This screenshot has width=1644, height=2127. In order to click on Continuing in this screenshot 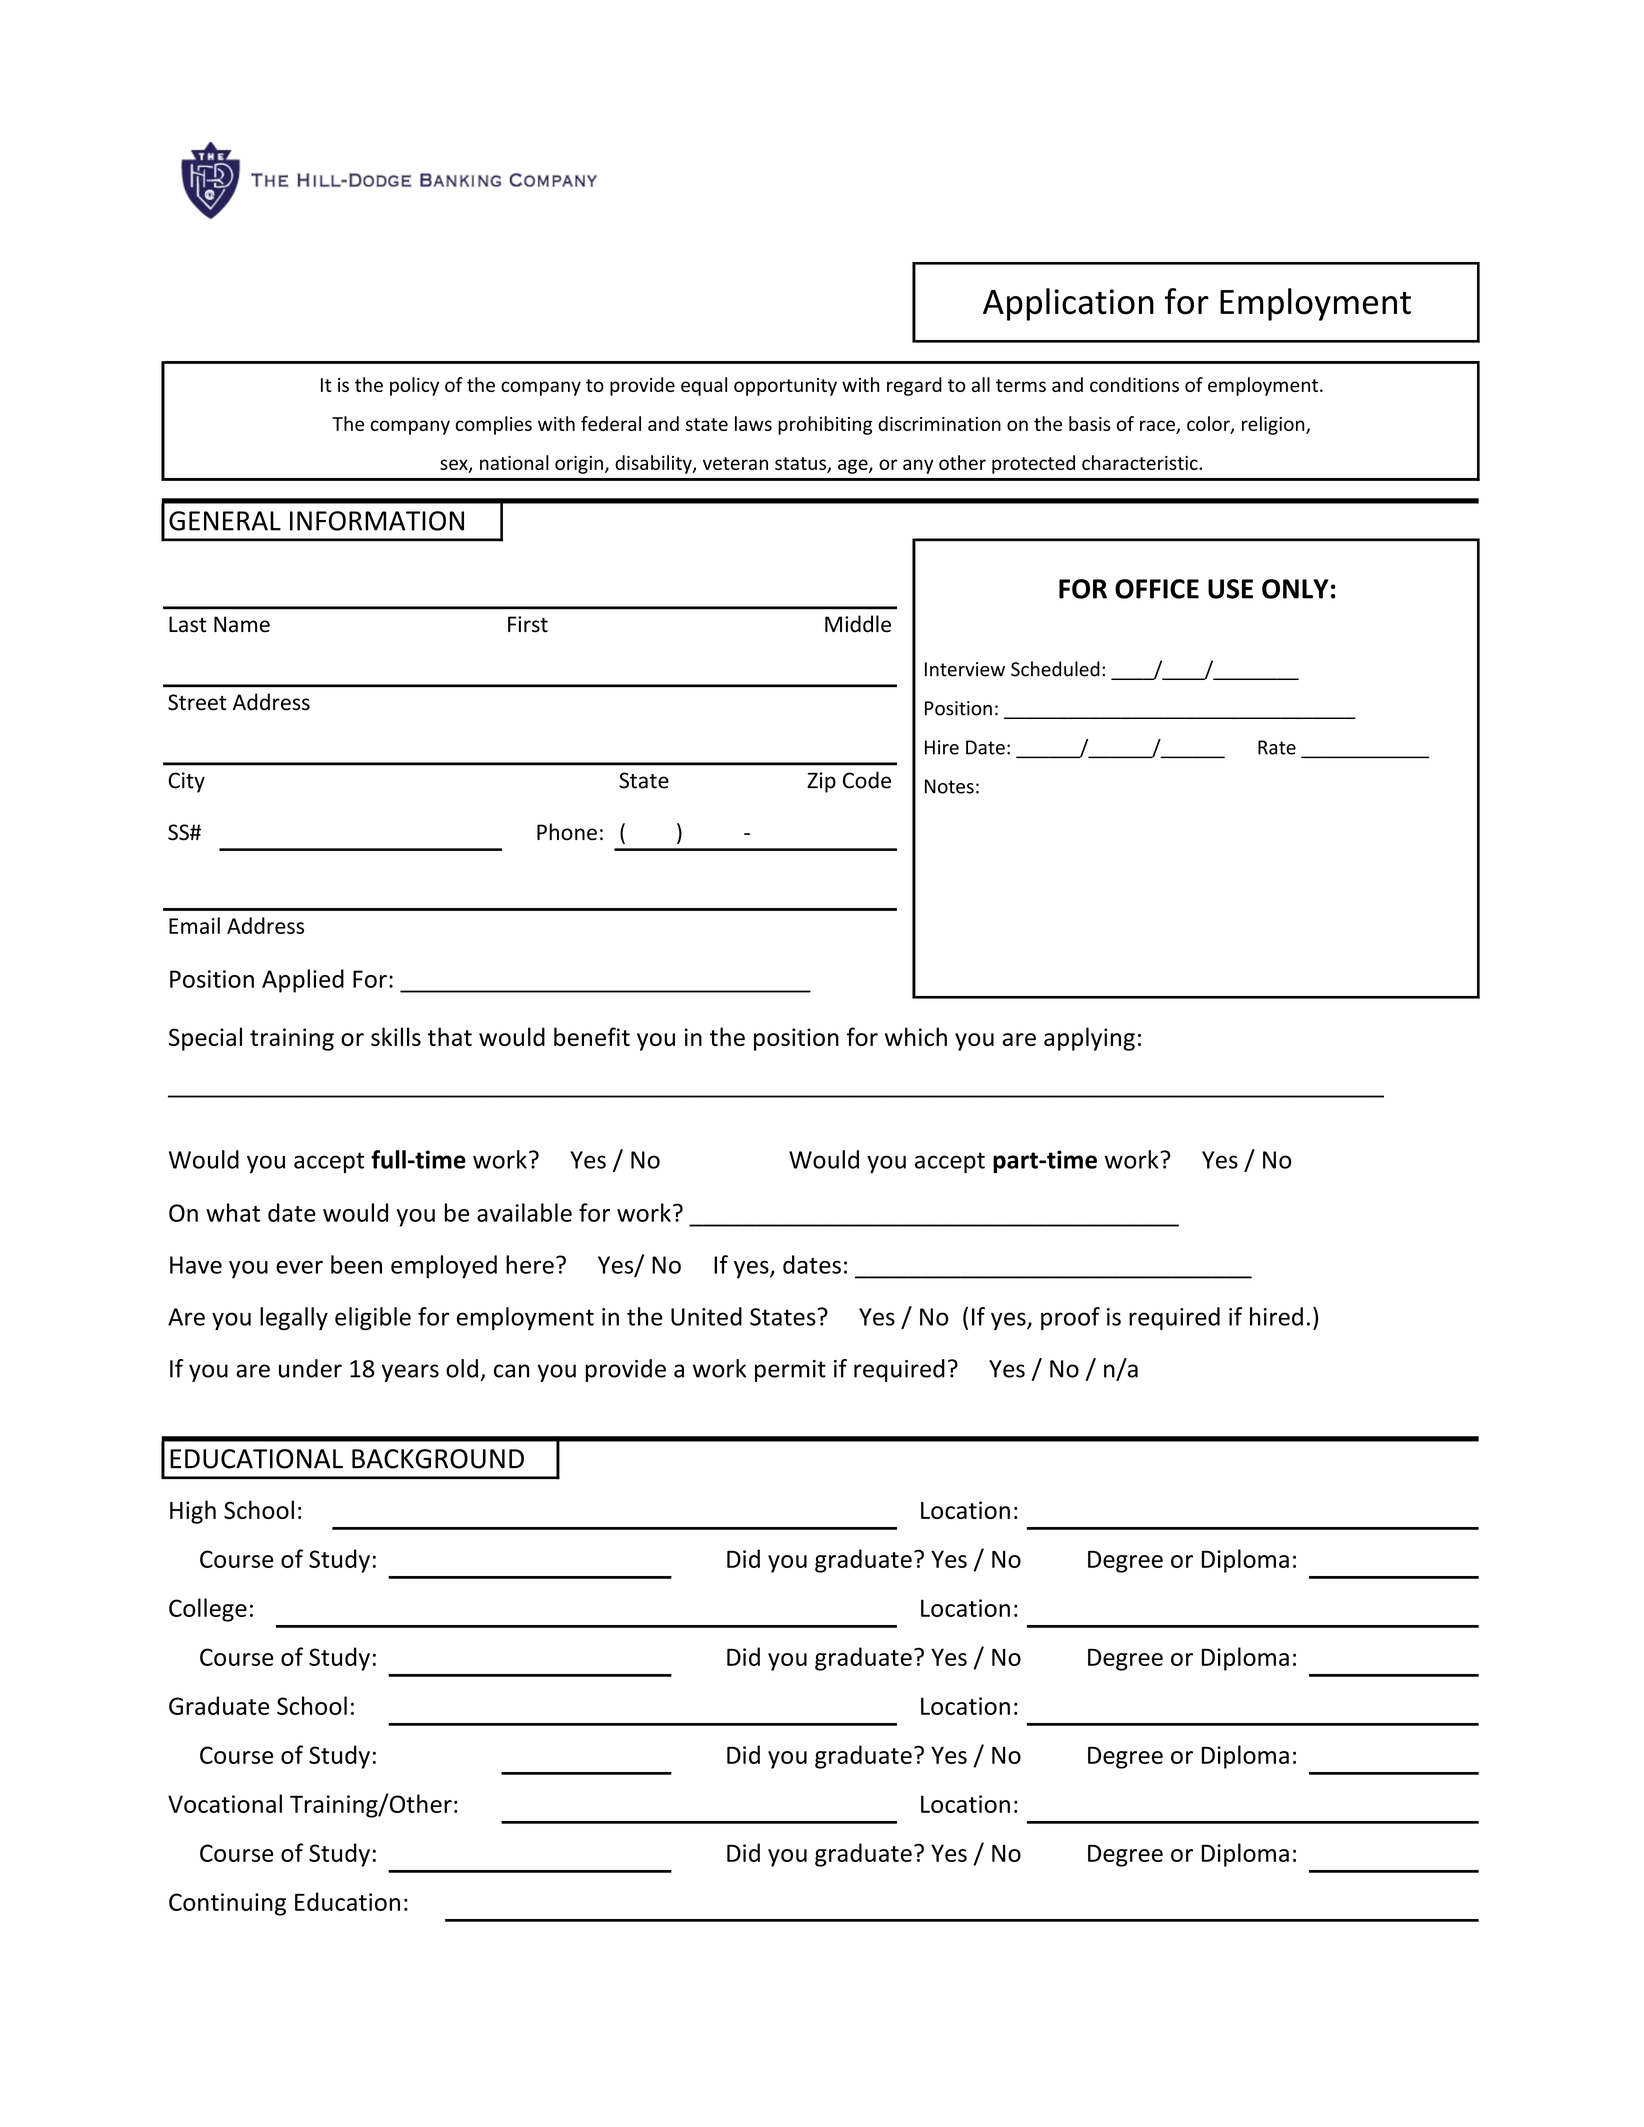, I will do `click(227, 1904)`.
